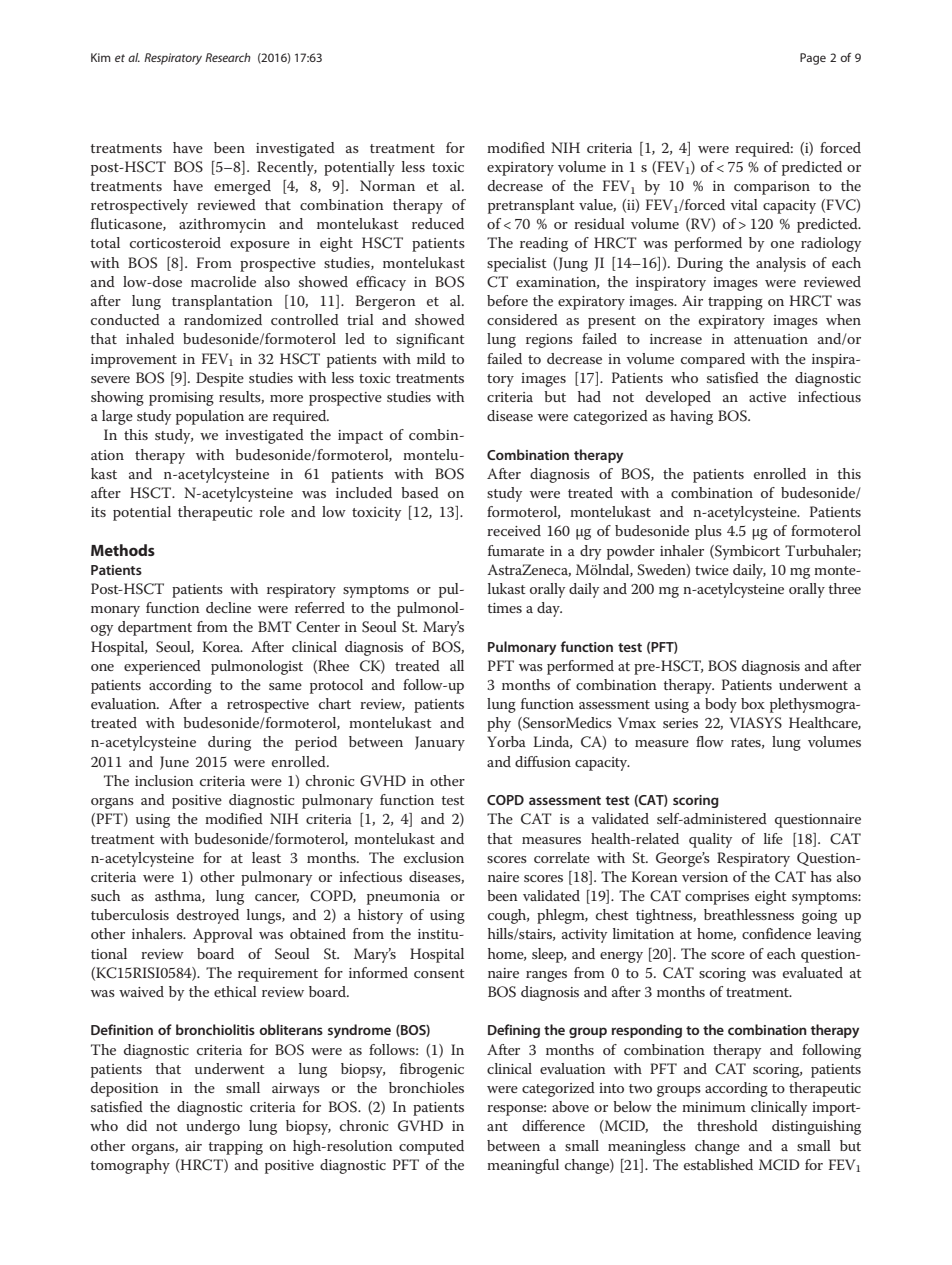  I want to click on computed, so click(431, 1147).
